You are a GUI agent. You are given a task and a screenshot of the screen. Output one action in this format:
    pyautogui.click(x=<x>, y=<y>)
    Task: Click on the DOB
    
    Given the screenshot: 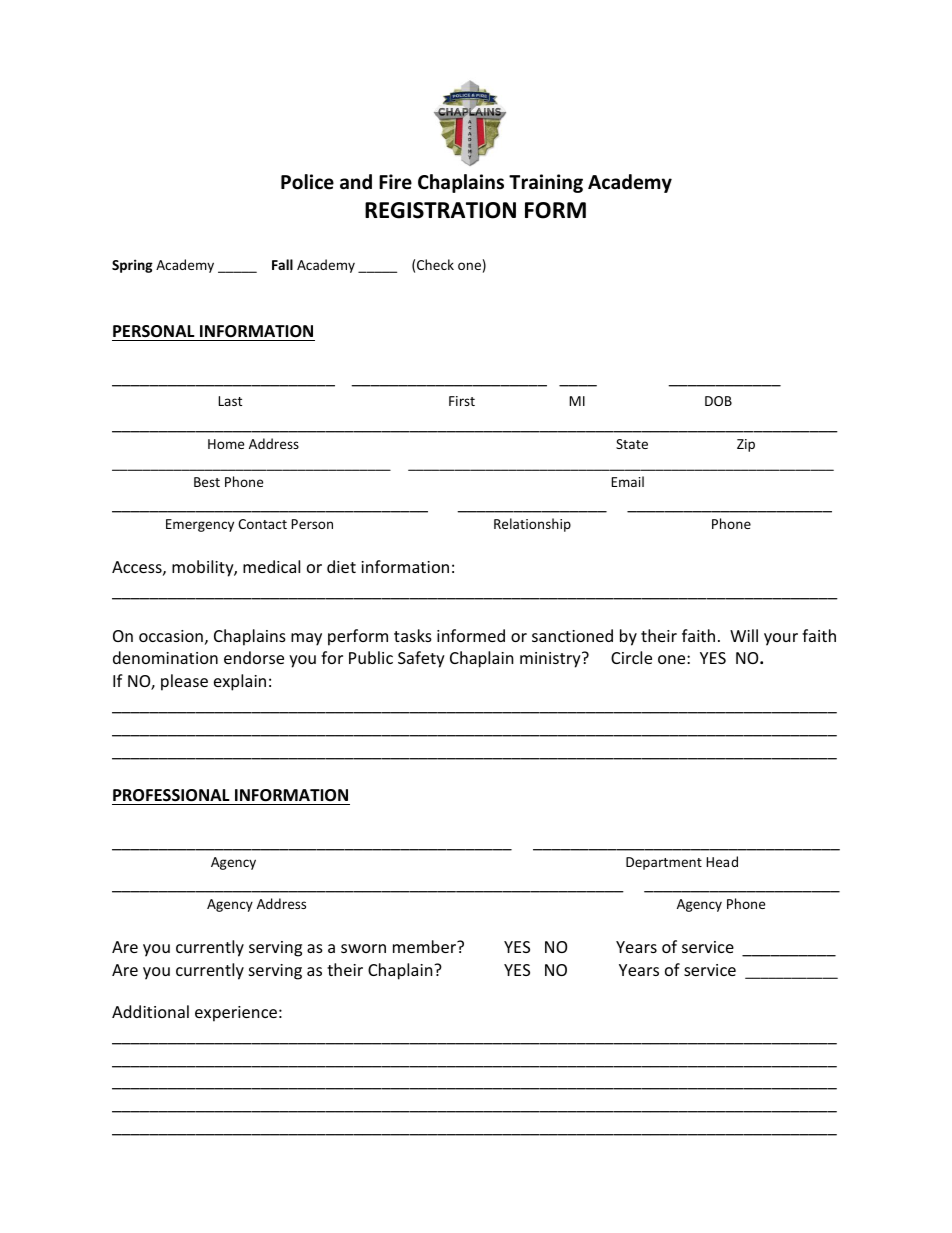 What is the action you would take?
    pyautogui.click(x=718, y=401)
